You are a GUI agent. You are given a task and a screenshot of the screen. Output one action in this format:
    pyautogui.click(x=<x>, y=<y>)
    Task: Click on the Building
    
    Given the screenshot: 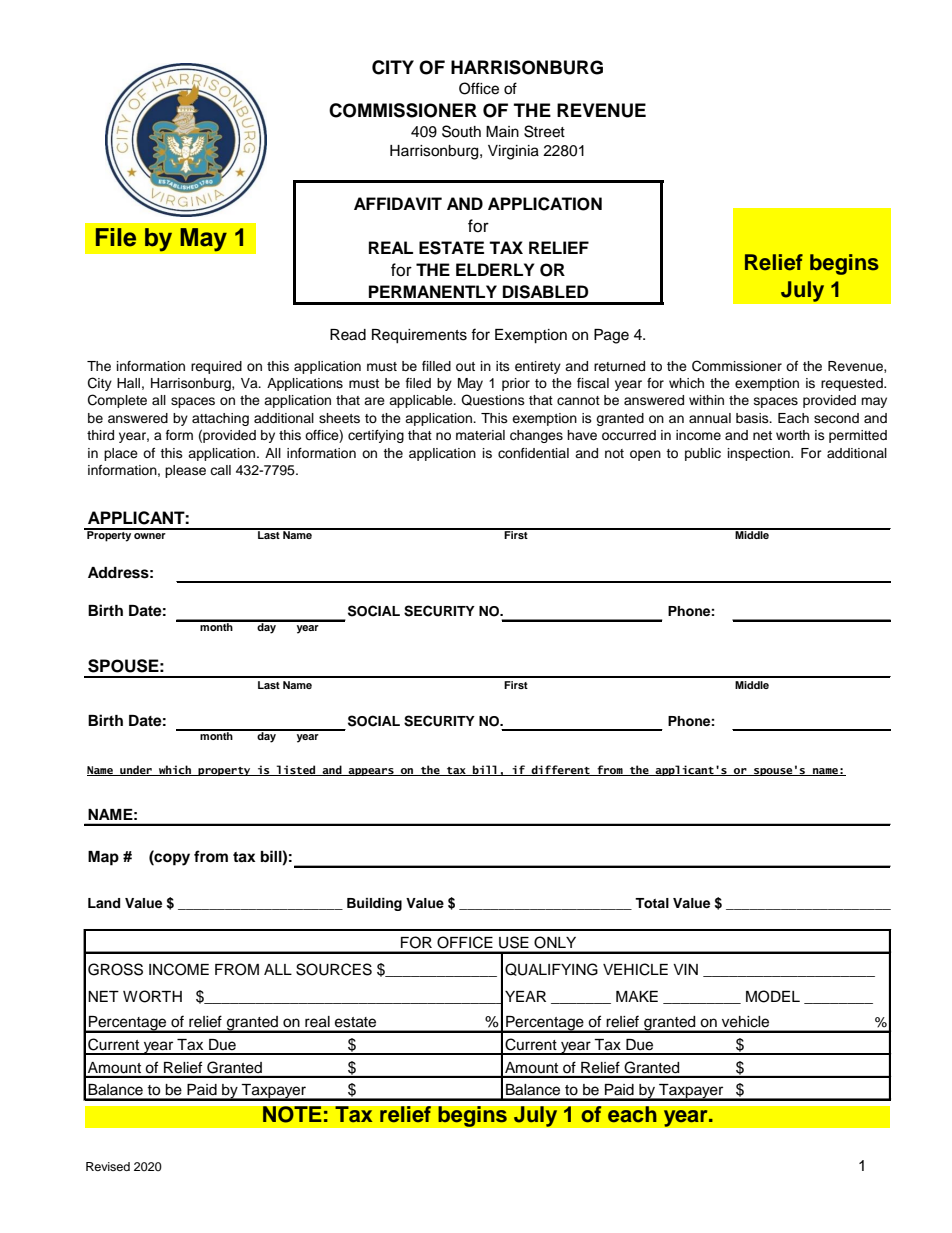 What is the action you would take?
    pyautogui.click(x=374, y=904)
